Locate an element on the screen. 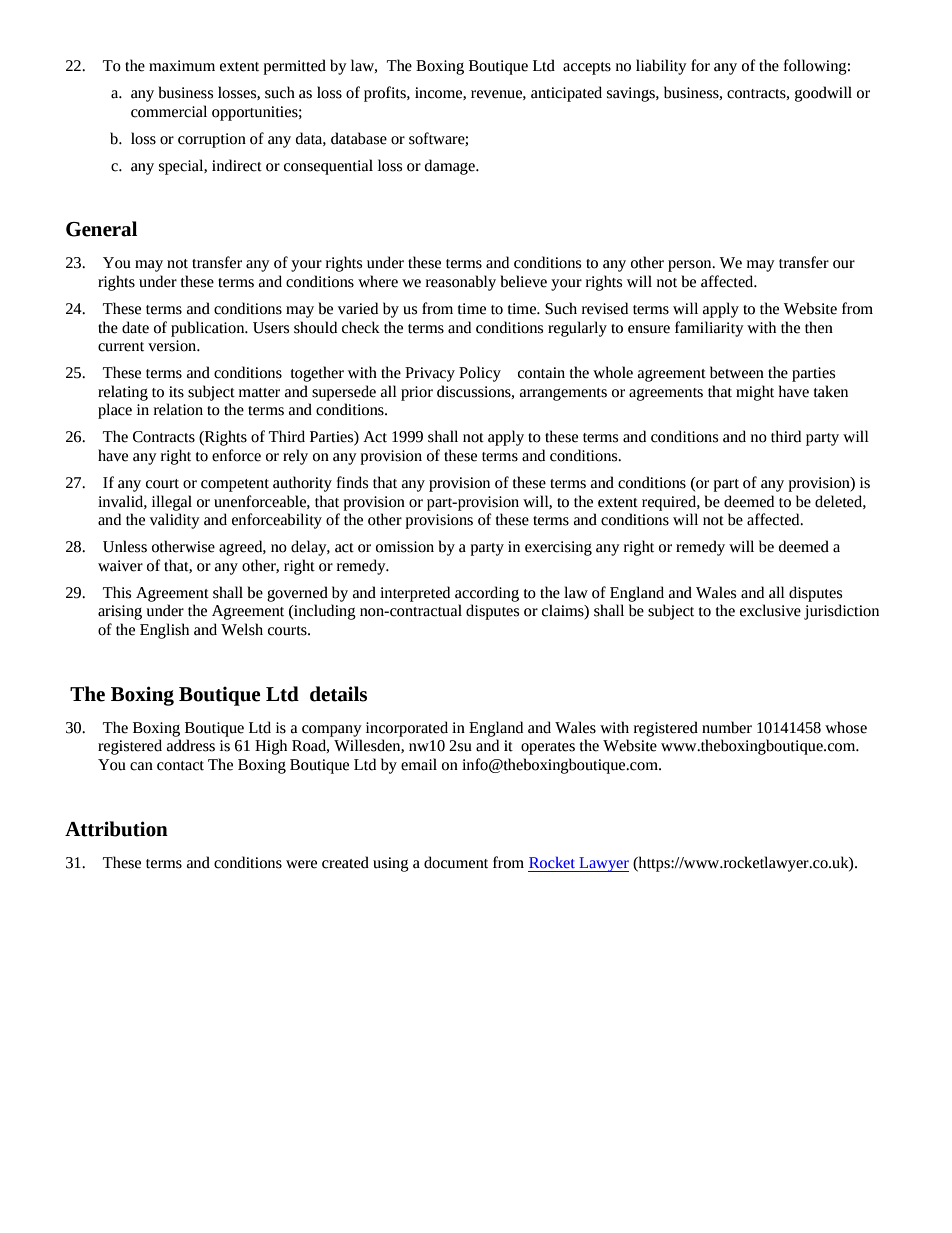  publication is located at coordinates (209, 329).
